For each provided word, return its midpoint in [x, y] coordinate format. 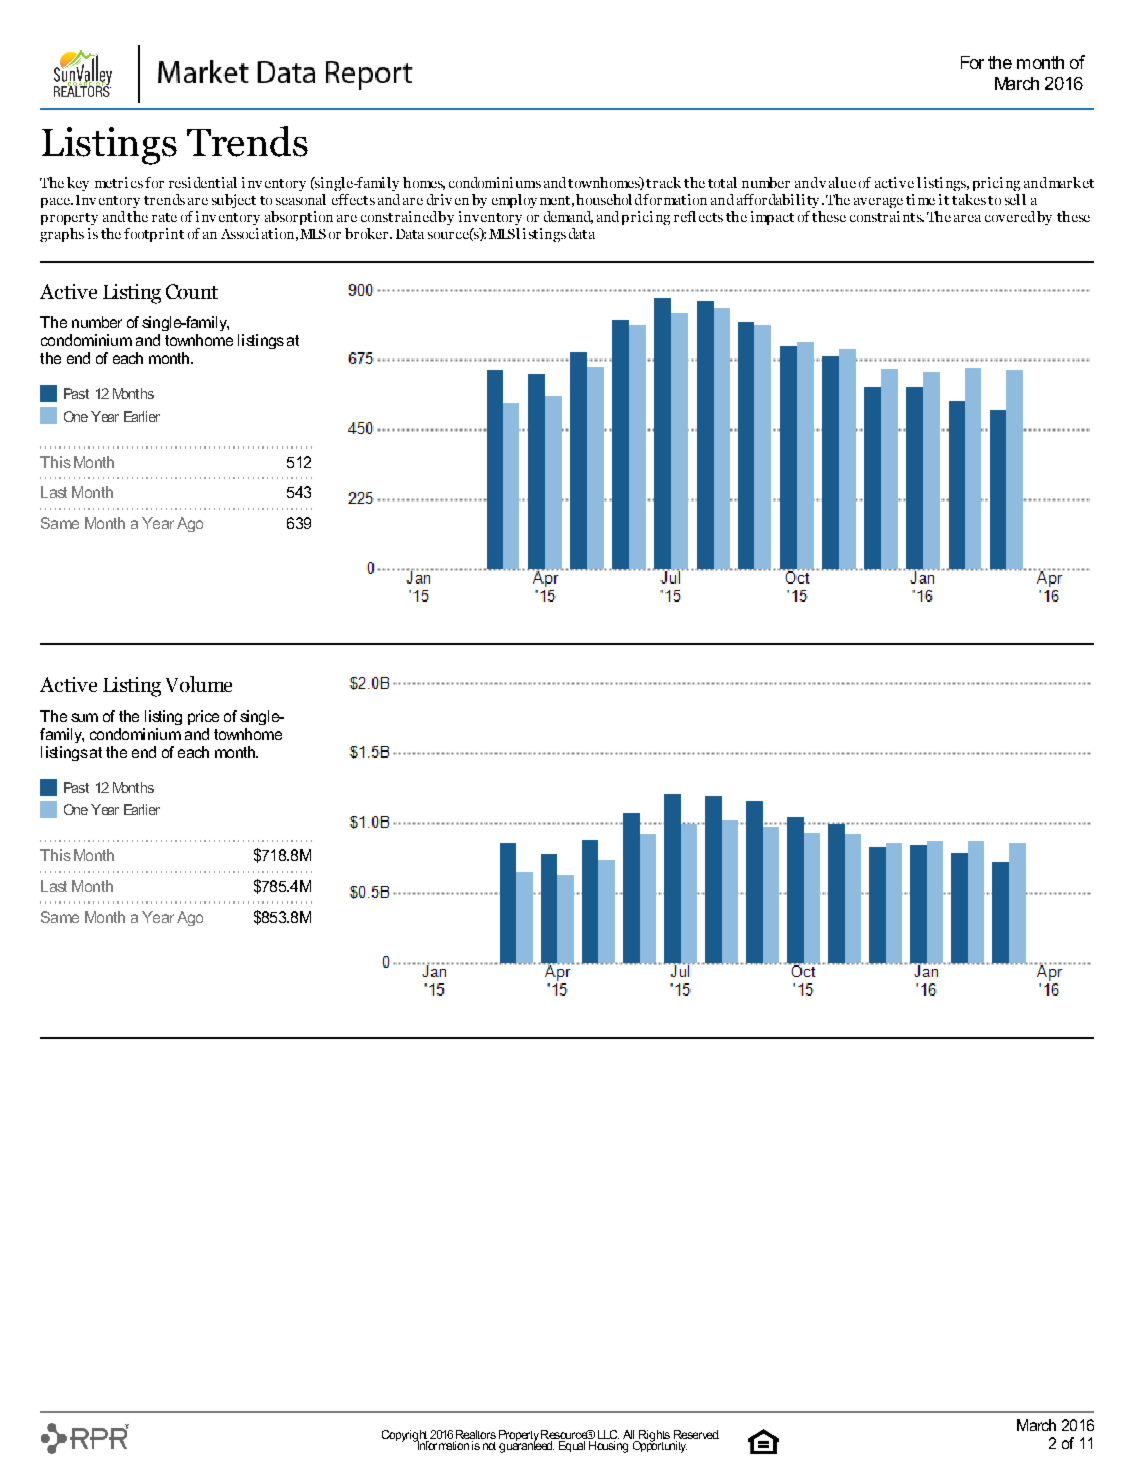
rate [164, 217]
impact [772, 218]
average [878, 203]
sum [84, 717]
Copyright [405, 1437]
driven [448, 199]
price [203, 717]
